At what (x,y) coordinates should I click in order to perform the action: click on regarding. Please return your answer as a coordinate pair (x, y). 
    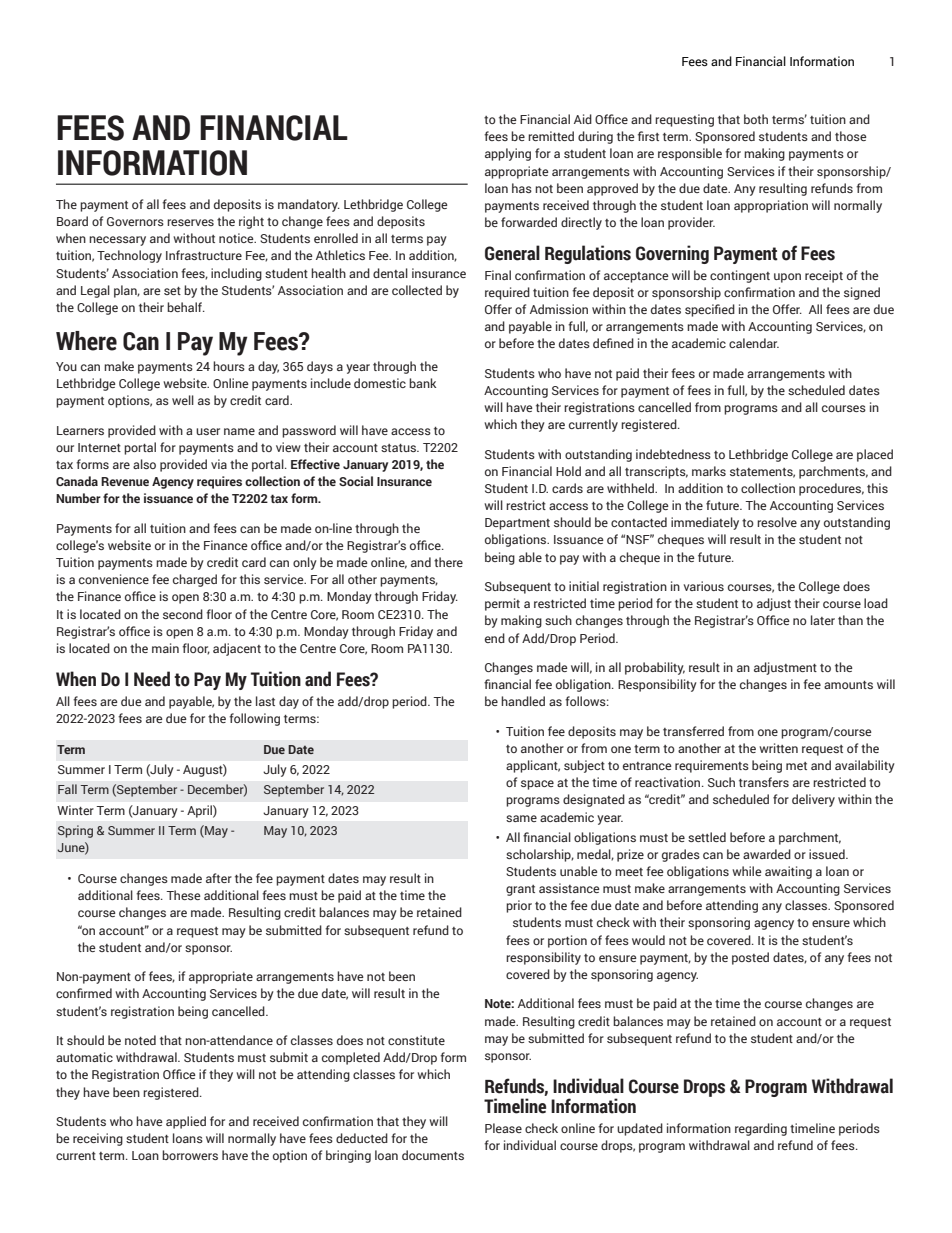
    Looking at the image, I should click on (761, 1129).
